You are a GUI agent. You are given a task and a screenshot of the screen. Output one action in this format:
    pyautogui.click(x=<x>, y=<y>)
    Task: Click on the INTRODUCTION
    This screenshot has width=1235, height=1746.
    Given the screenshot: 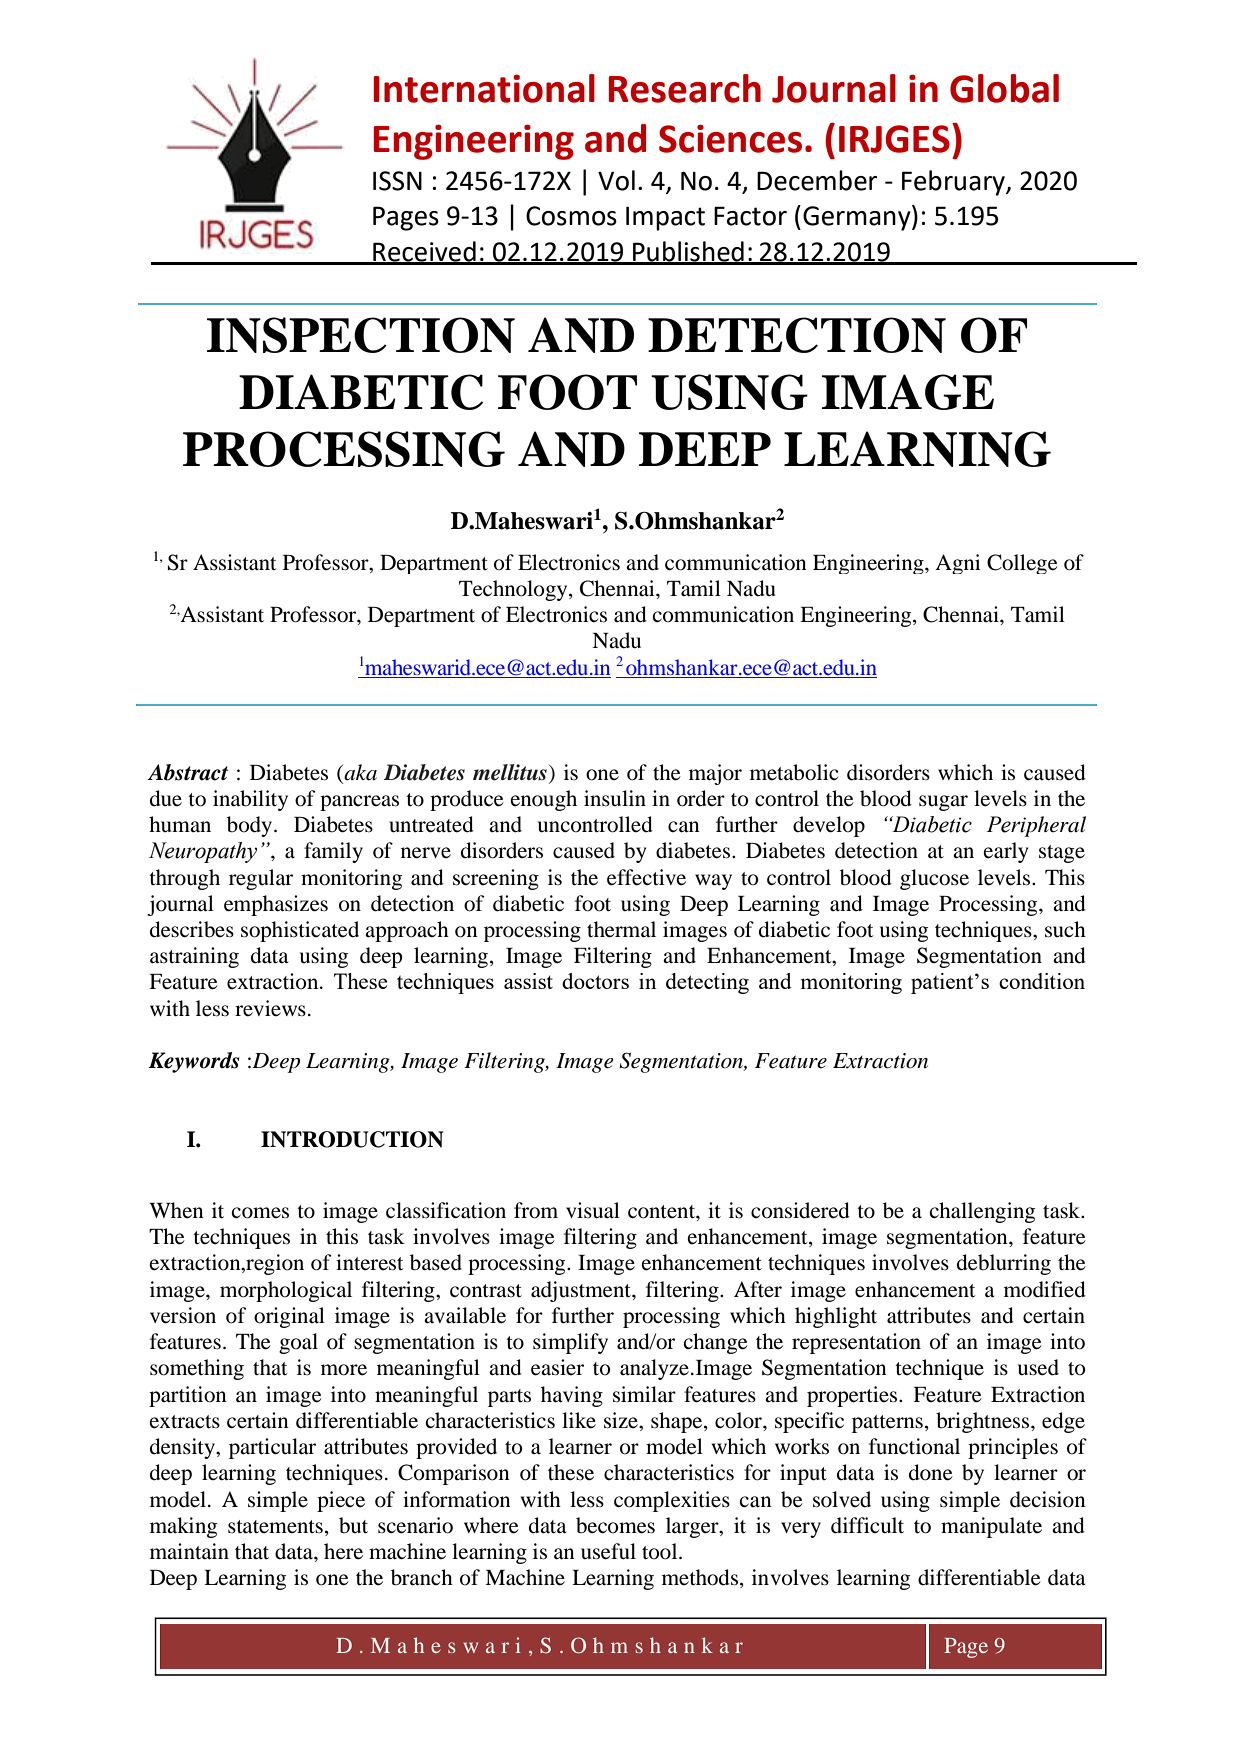 What is the action you would take?
    pyautogui.click(x=352, y=1139)
